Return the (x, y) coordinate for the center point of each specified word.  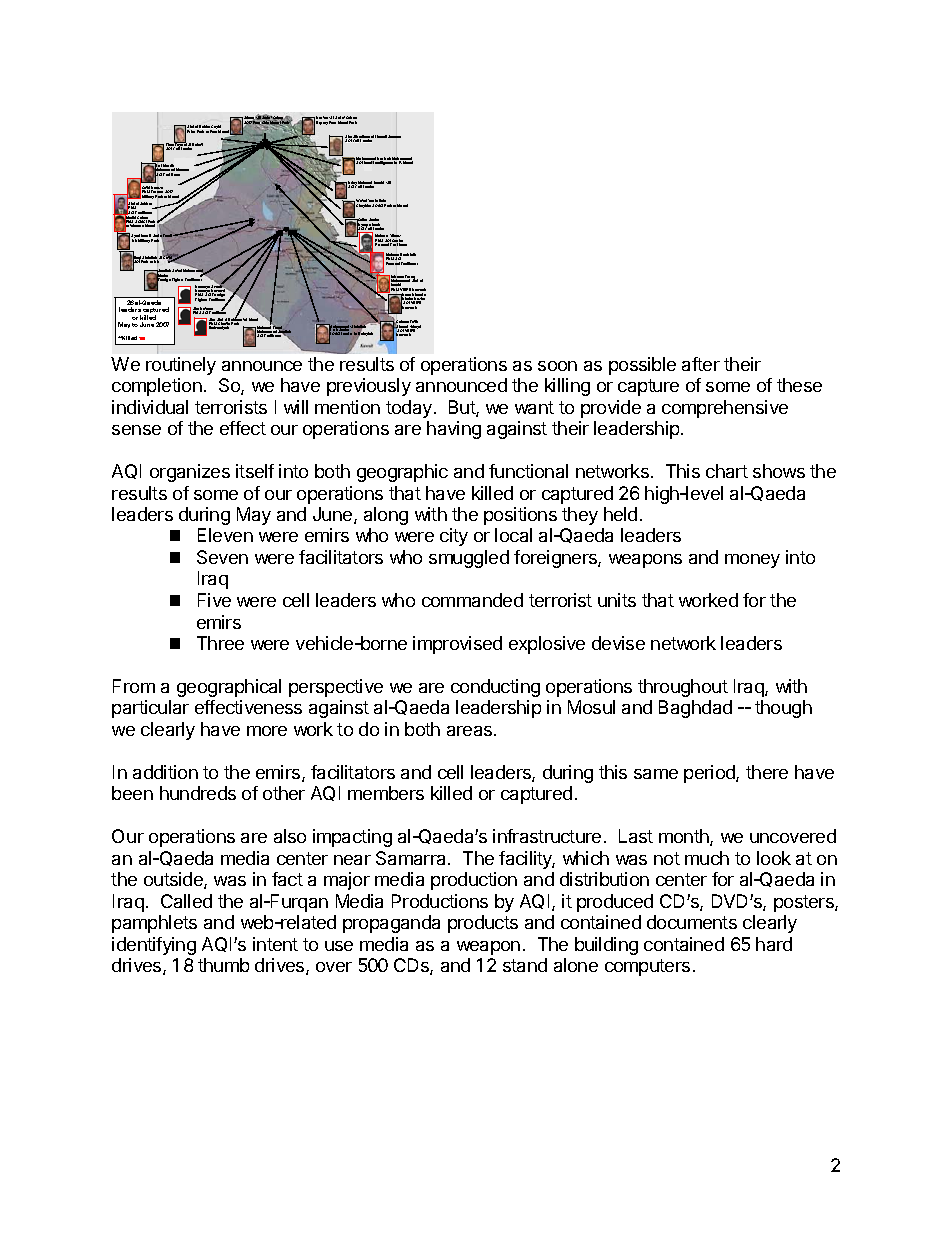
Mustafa (182, 169)
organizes (190, 473)
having (454, 430)
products (483, 924)
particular (150, 709)
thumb (223, 965)
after (701, 364)
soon (557, 366)
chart (727, 471)
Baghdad (695, 709)
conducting (495, 688)
